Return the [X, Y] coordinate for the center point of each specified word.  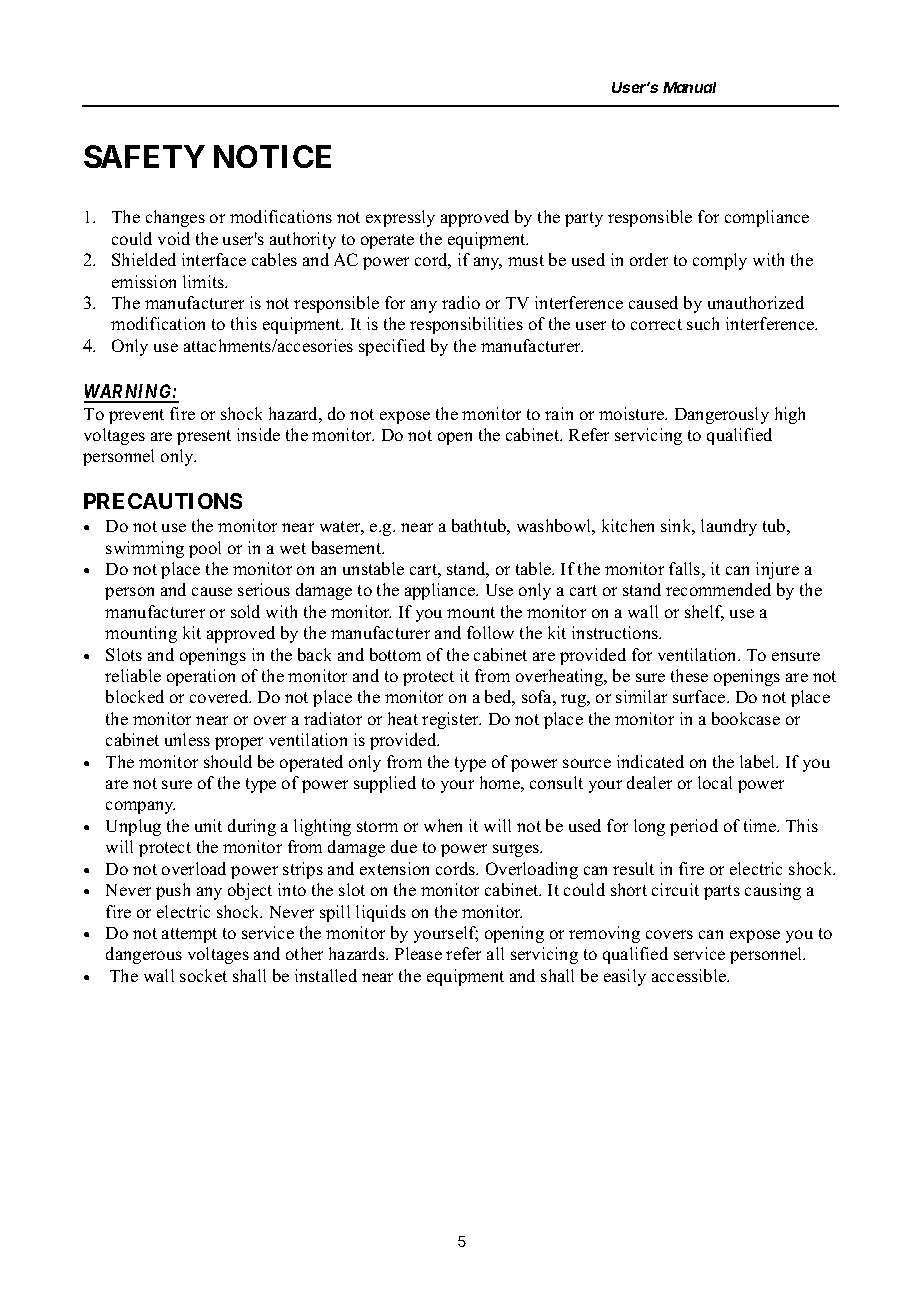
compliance [767, 218]
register [451, 720]
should [228, 761]
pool [205, 549]
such [703, 323]
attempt [189, 935]
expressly [400, 218]
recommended [718, 589]
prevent [136, 416]
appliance [441, 591]
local [715, 782]
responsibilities [466, 325]
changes [175, 218]
